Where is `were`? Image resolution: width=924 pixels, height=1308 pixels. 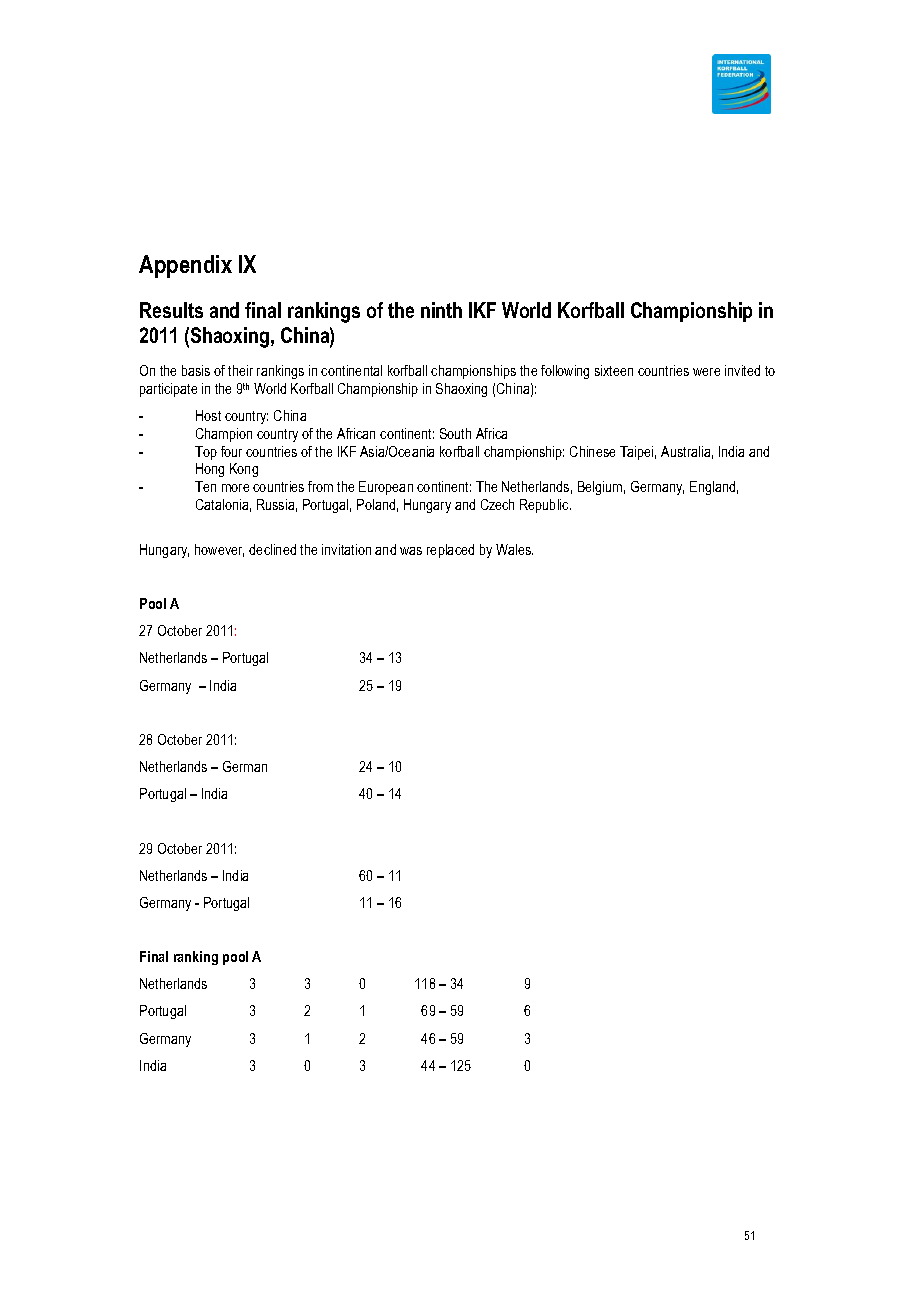
were is located at coordinates (706, 372).
